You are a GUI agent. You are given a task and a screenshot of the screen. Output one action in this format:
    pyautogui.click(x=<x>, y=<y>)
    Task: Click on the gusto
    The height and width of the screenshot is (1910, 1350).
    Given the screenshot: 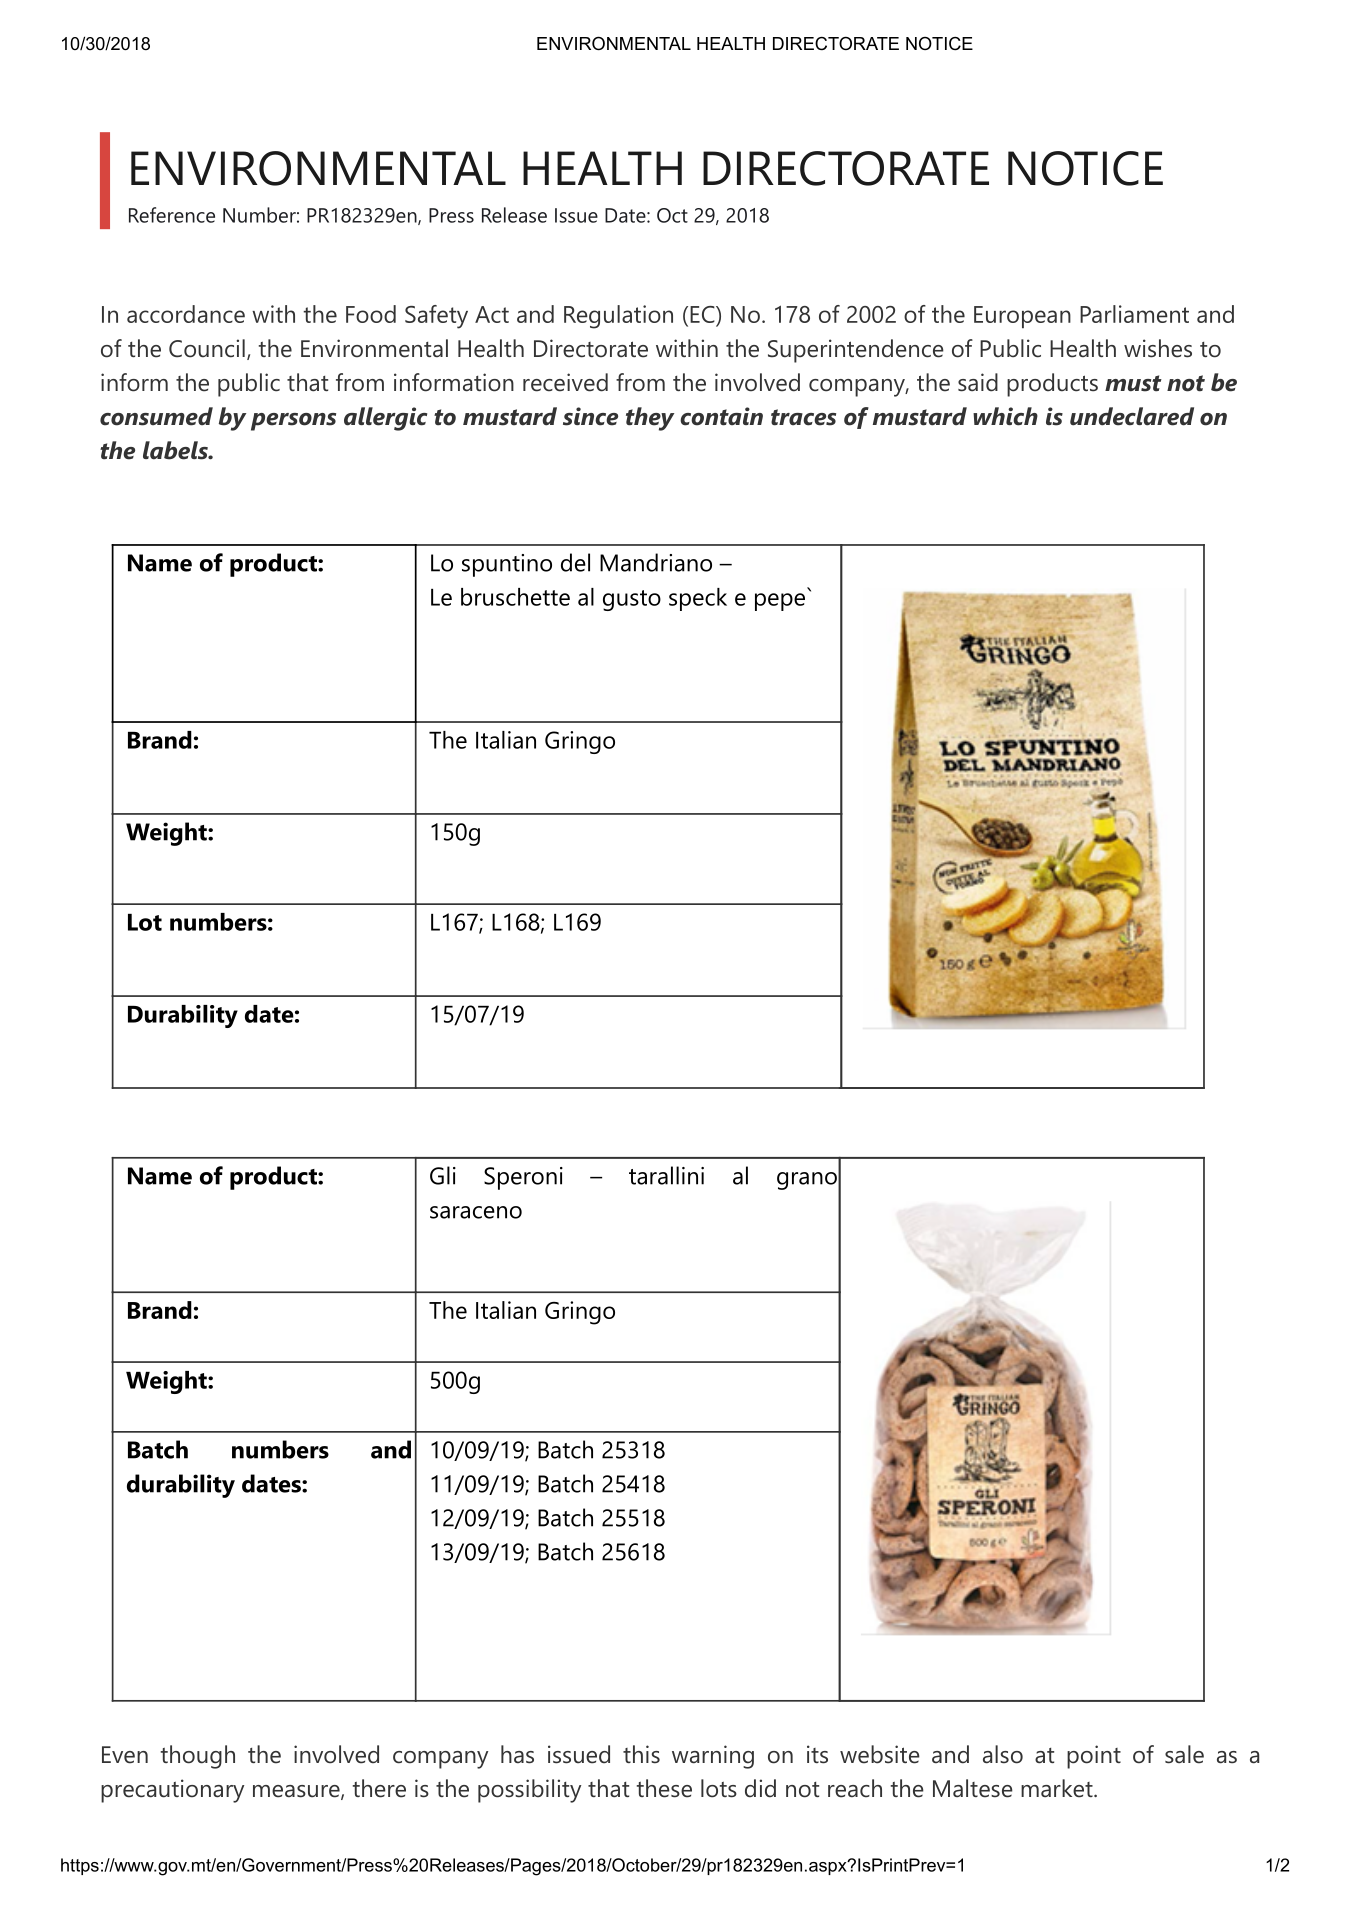 What is the action you would take?
    pyautogui.click(x=632, y=600)
